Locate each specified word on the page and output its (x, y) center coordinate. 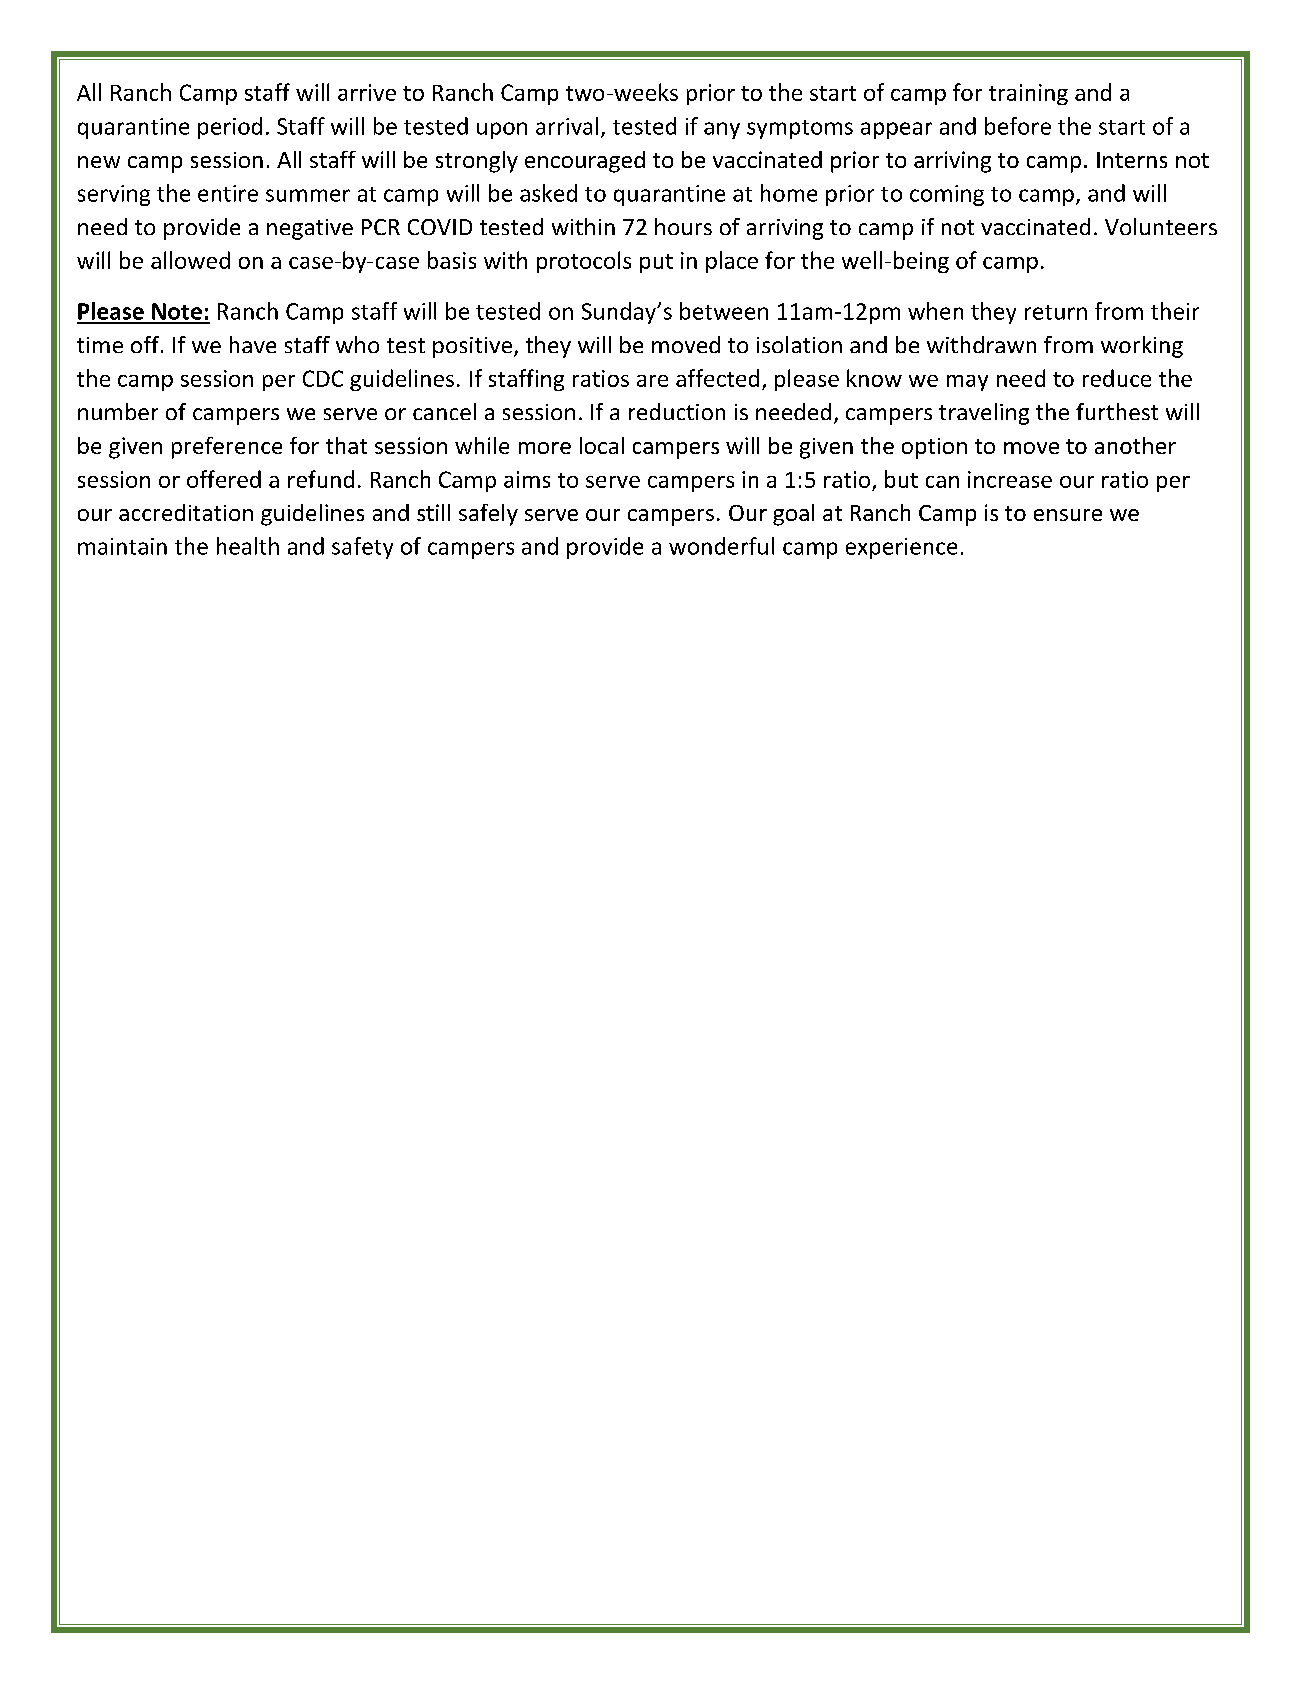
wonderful (721, 546)
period (230, 128)
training (1028, 94)
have (253, 344)
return (1056, 312)
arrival (567, 126)
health (248, 546)
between (724, 311)
